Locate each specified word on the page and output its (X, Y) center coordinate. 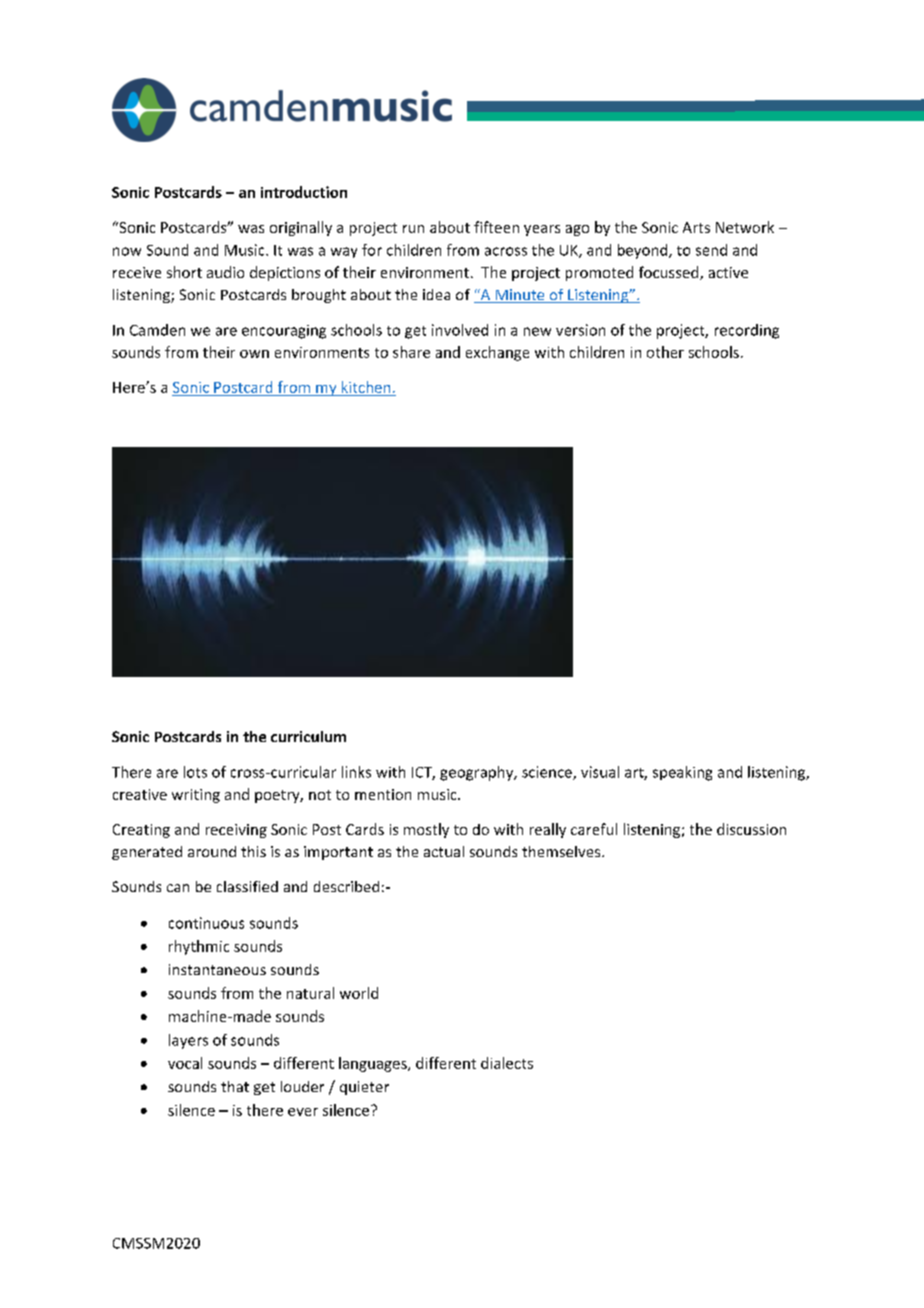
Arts (696, 227)
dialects (507, 1063)
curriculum (308, 736)
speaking (682, 773)
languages (374, 1064)
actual (444, 851)
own (254, 354)
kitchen (366, 387)
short (184, 272)
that (235, 1086)
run (413, 229)
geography (478, 773)
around (212, 851)
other (665, 352)
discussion (751, 829)
